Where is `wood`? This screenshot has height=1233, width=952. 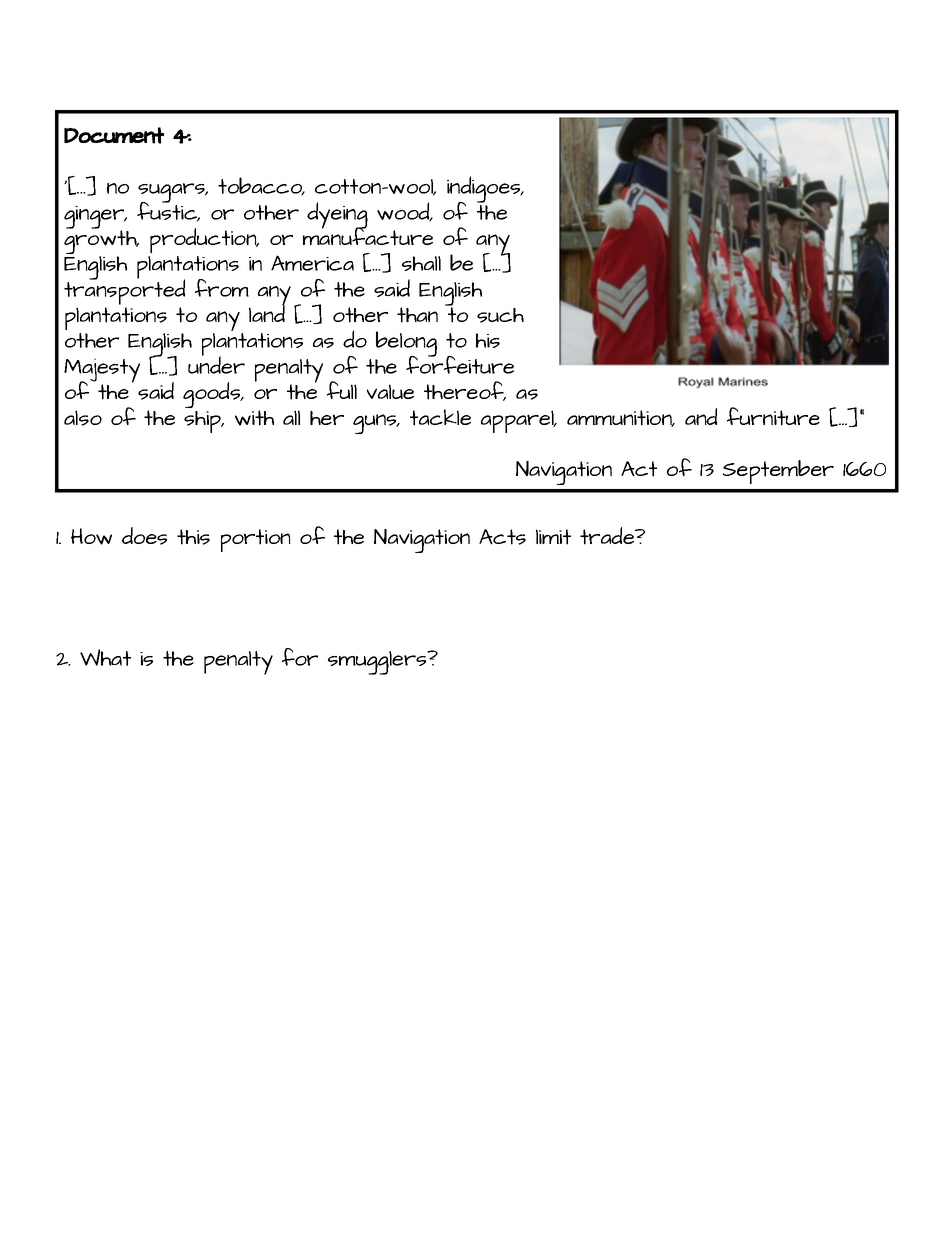
wood is located at coordinates (404, 212).
